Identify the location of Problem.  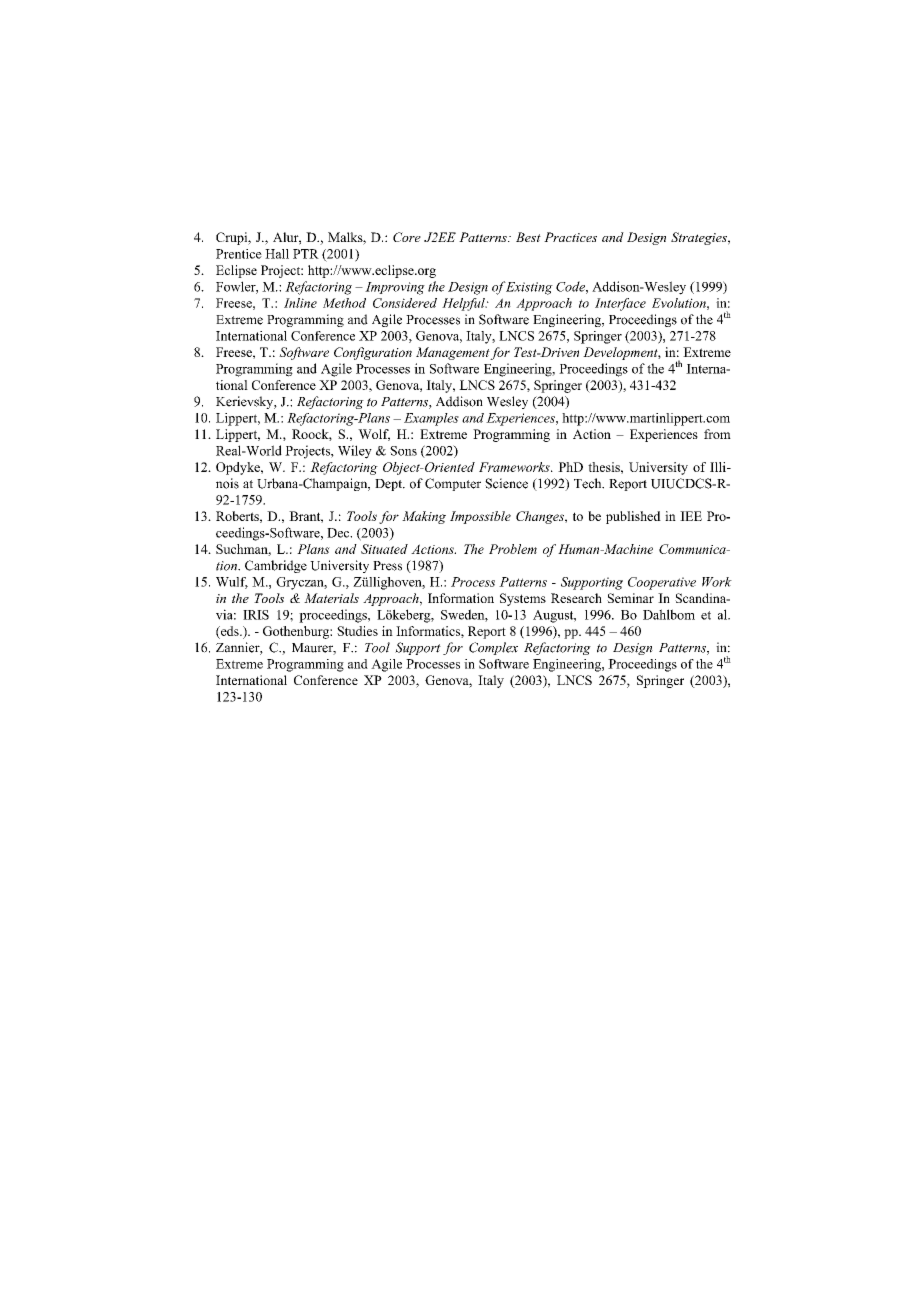
(513, 549).
